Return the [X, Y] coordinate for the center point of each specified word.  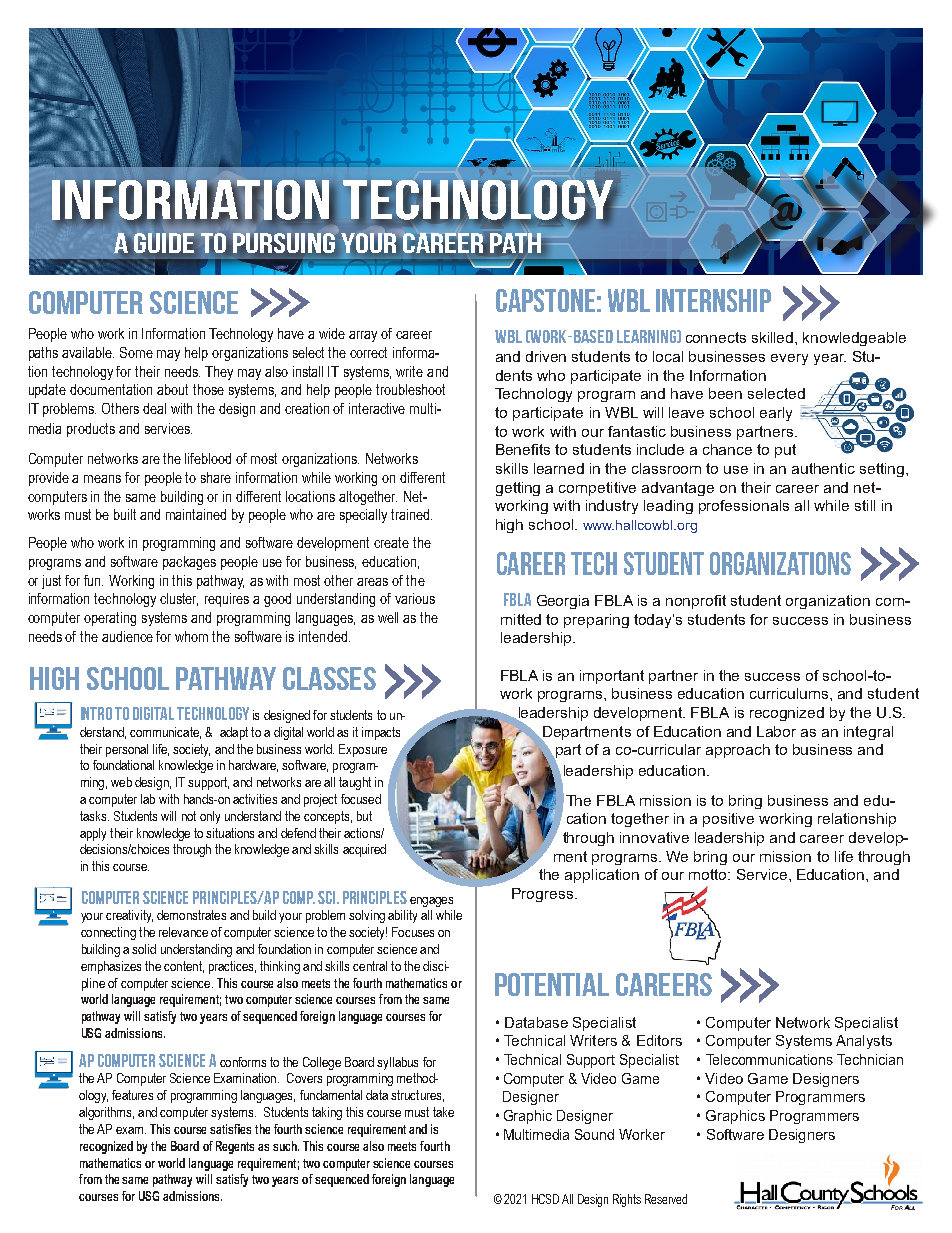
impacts [381, 733]
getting [518, 489]
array [363, 336]
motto [709, 874]
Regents [235, 1147]
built [125, 514]
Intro [96, 713]
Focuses [413, 932]
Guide [164, 243]
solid [144, 949]
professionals [744, 507]
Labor [776, 731]
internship [713, 300]
